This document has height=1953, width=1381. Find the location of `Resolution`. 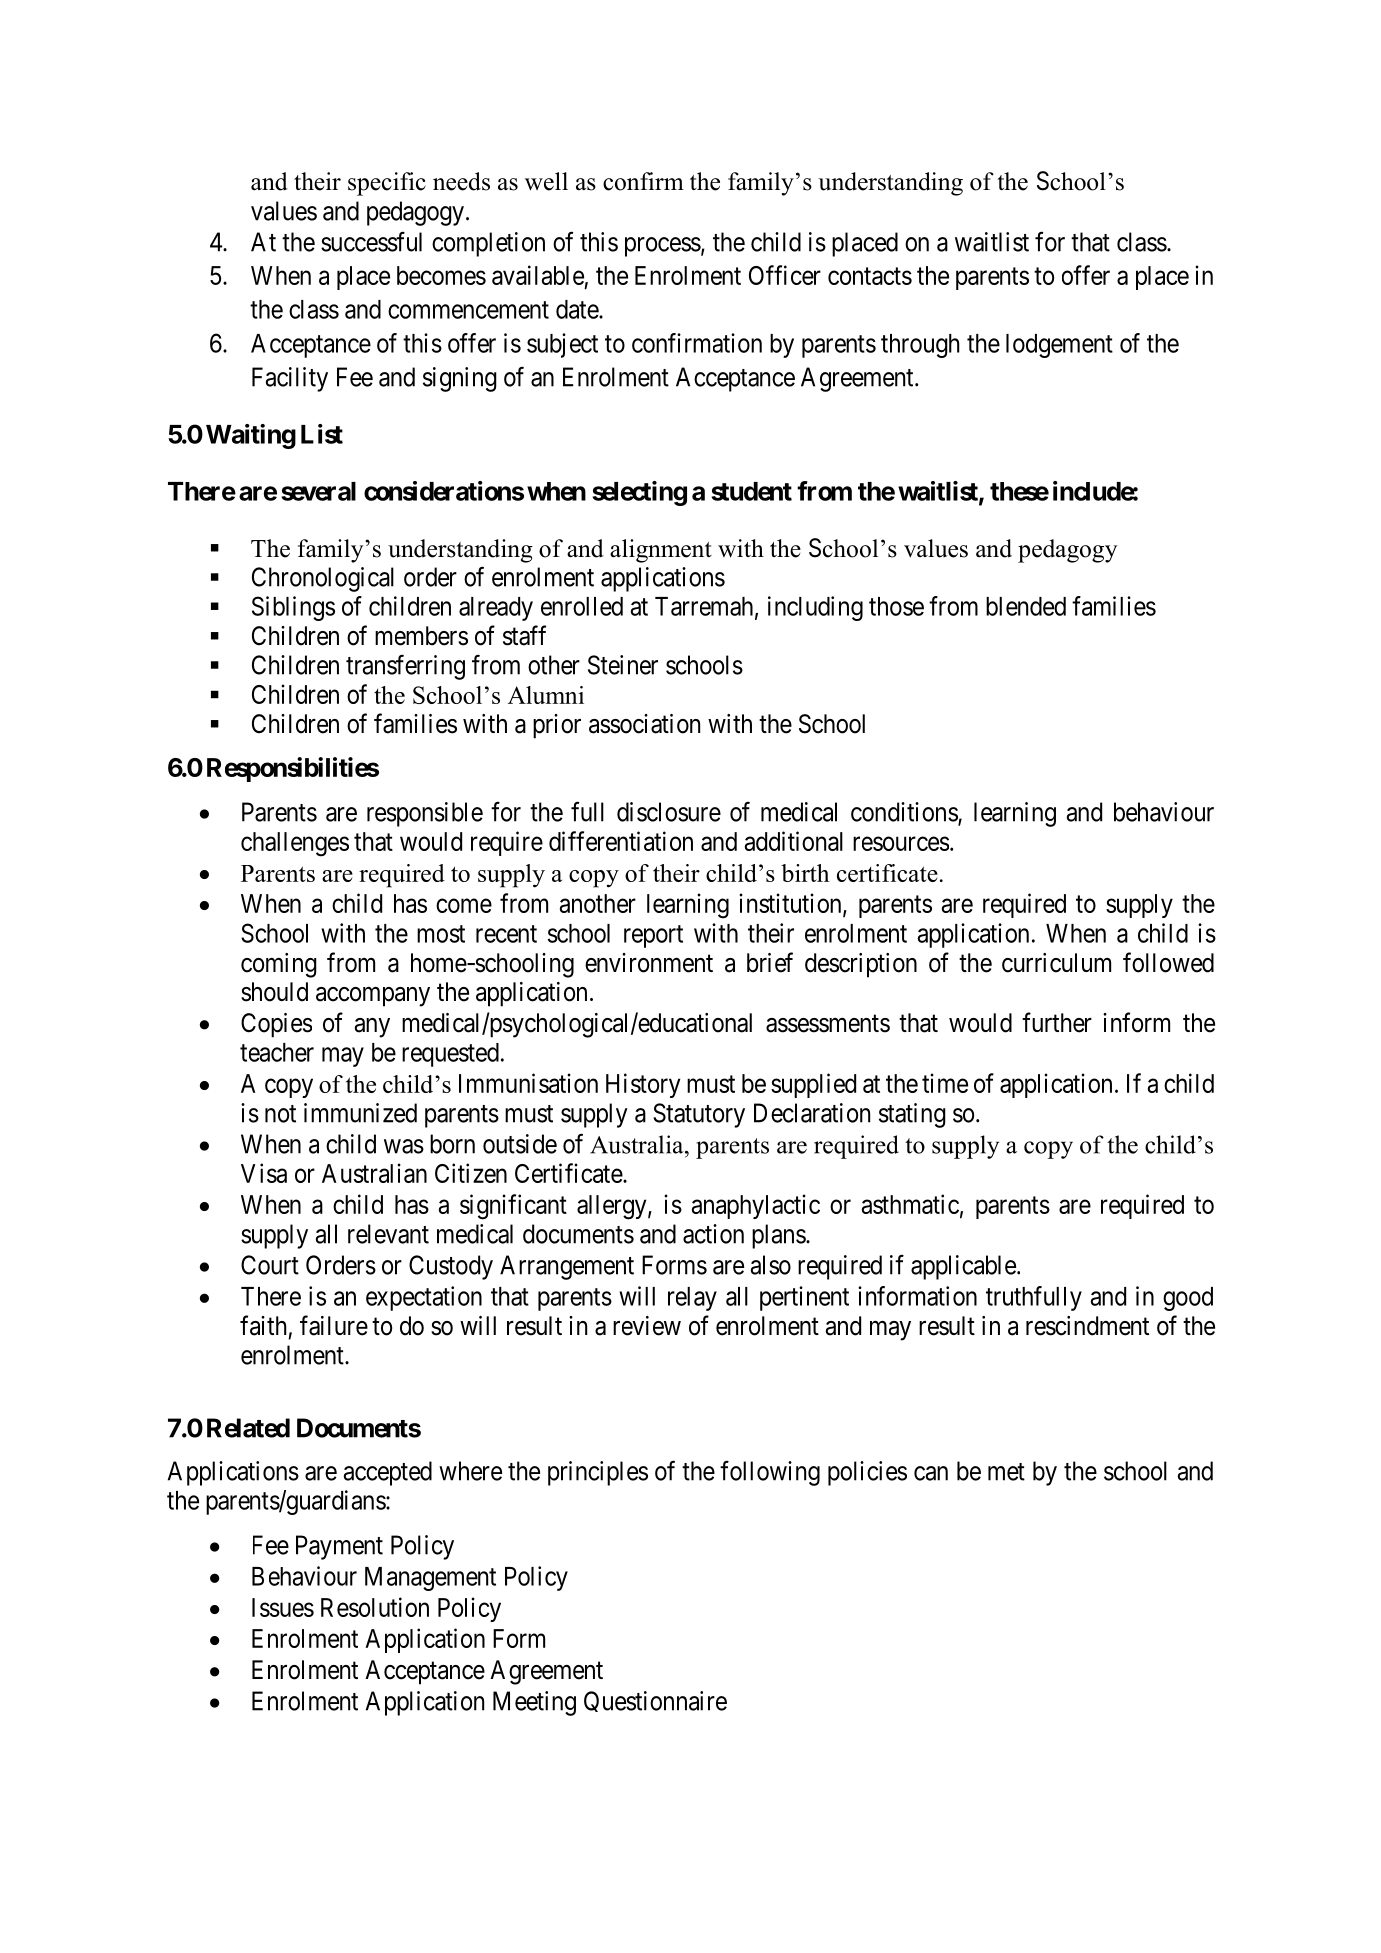

Resolution is located at coordinates (375, 1607).
